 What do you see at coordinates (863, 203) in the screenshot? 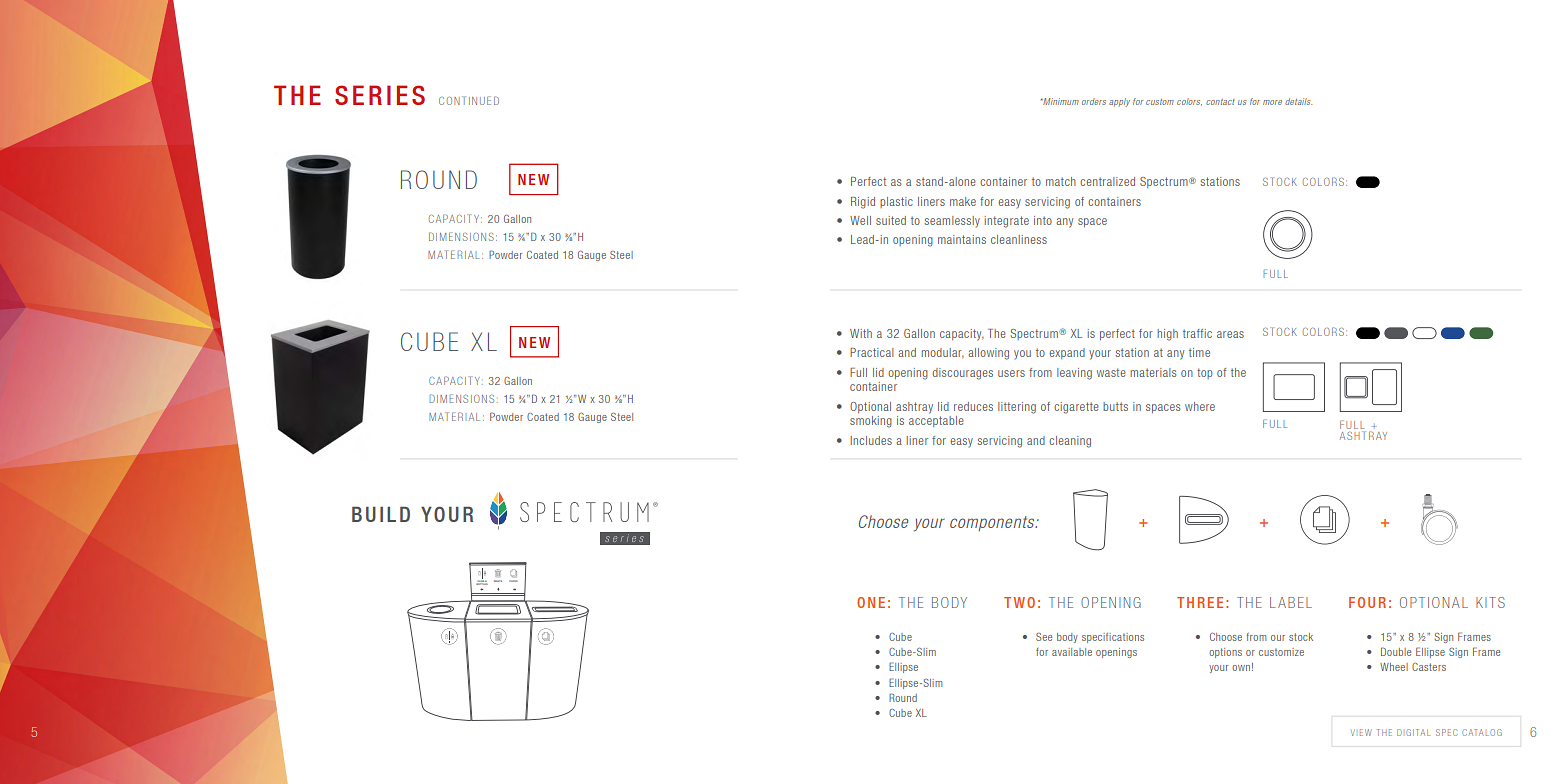
I see `Rigid` at bounding box center [863, 203].
